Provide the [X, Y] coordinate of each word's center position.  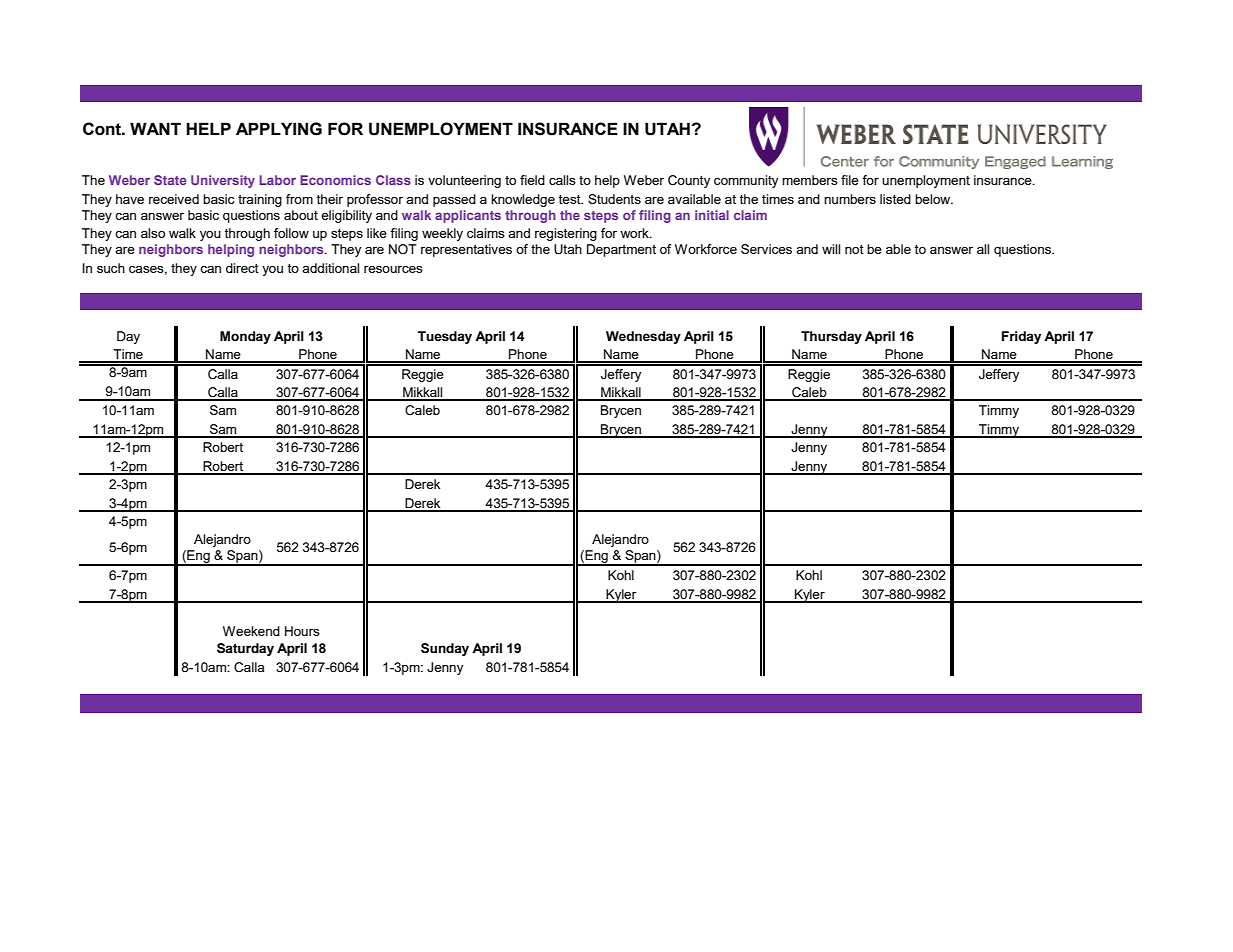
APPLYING [279, 129]
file [850, 180]
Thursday [831, 337]
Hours [302, 631]
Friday [1021, 337]
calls [562, 180]
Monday [245, 337]
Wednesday [643, 337]
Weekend [251, 631]
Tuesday [445, 337]
